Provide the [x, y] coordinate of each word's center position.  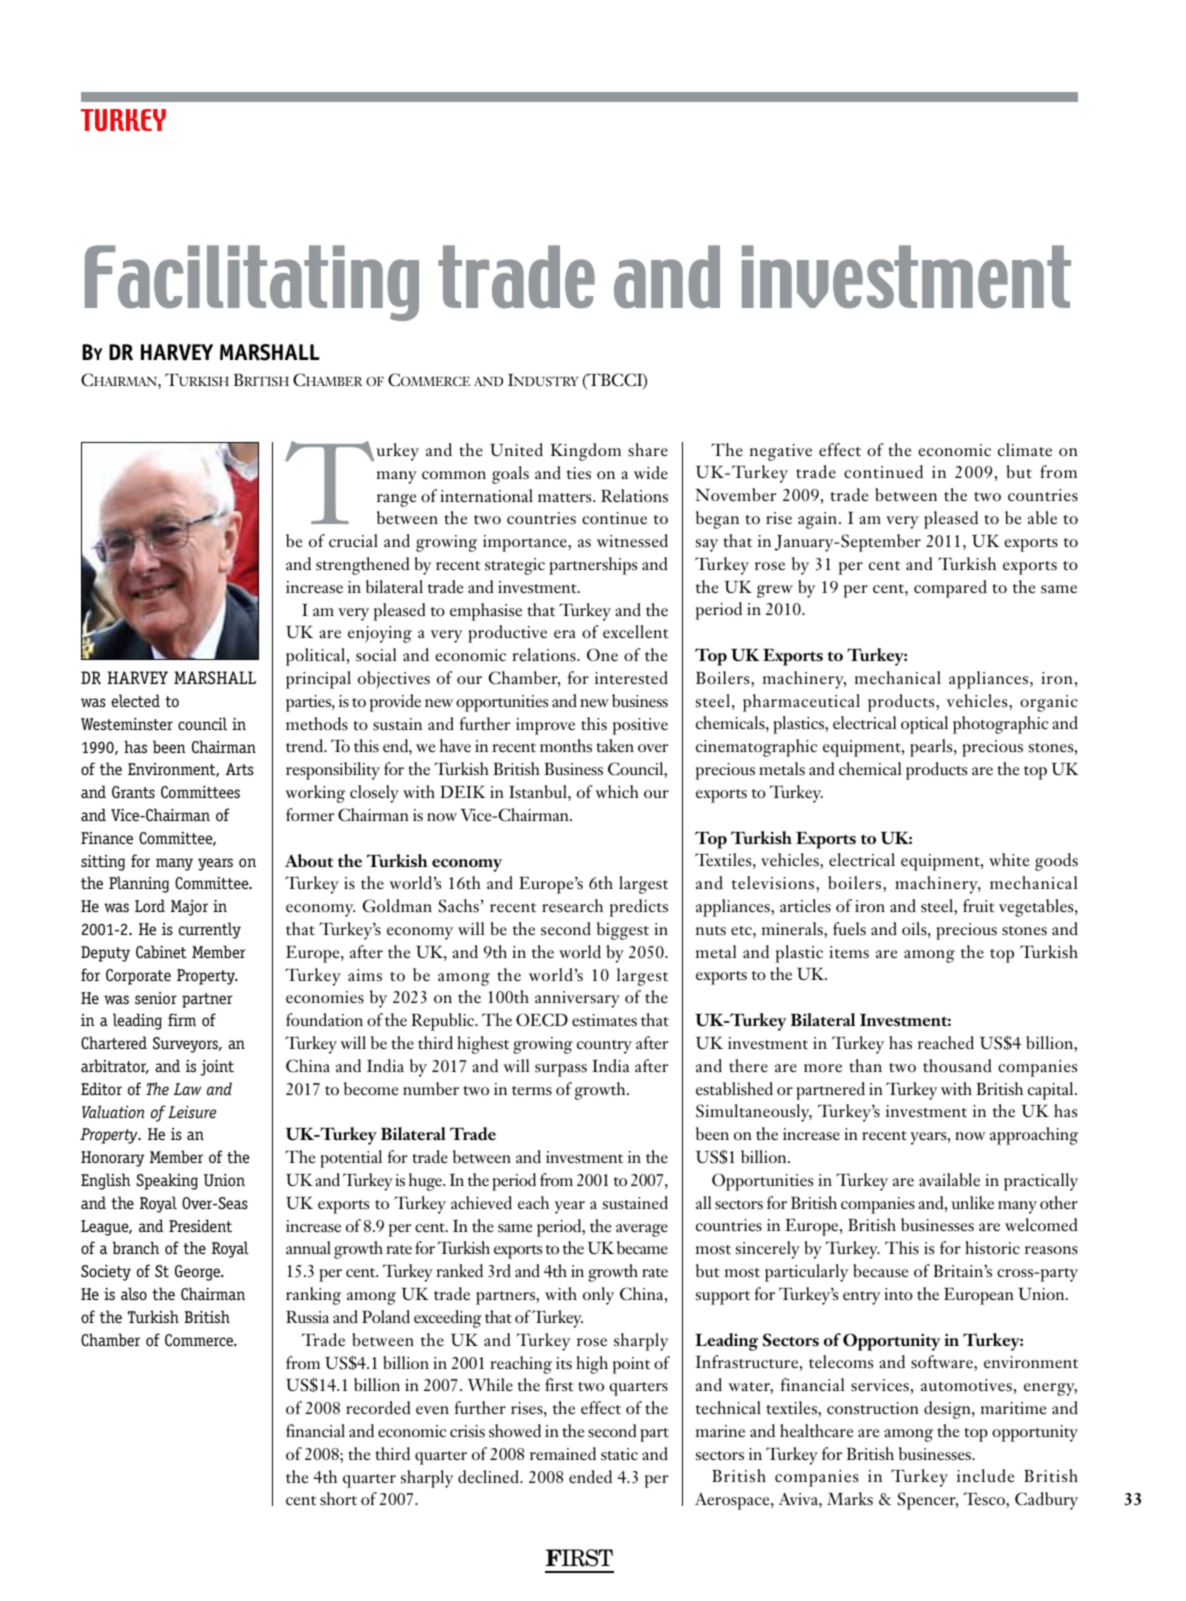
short [338, 1499]
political [317, 657]
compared [950, 589]
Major [189, 908]
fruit [979, 906]
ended [590, 1476]
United [516, 449]
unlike [972, 1202]
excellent [636, 632]
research [572, 906]
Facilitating [252, 283]
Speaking [167, 1181]
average [642, 1230]
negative [780, 452]
